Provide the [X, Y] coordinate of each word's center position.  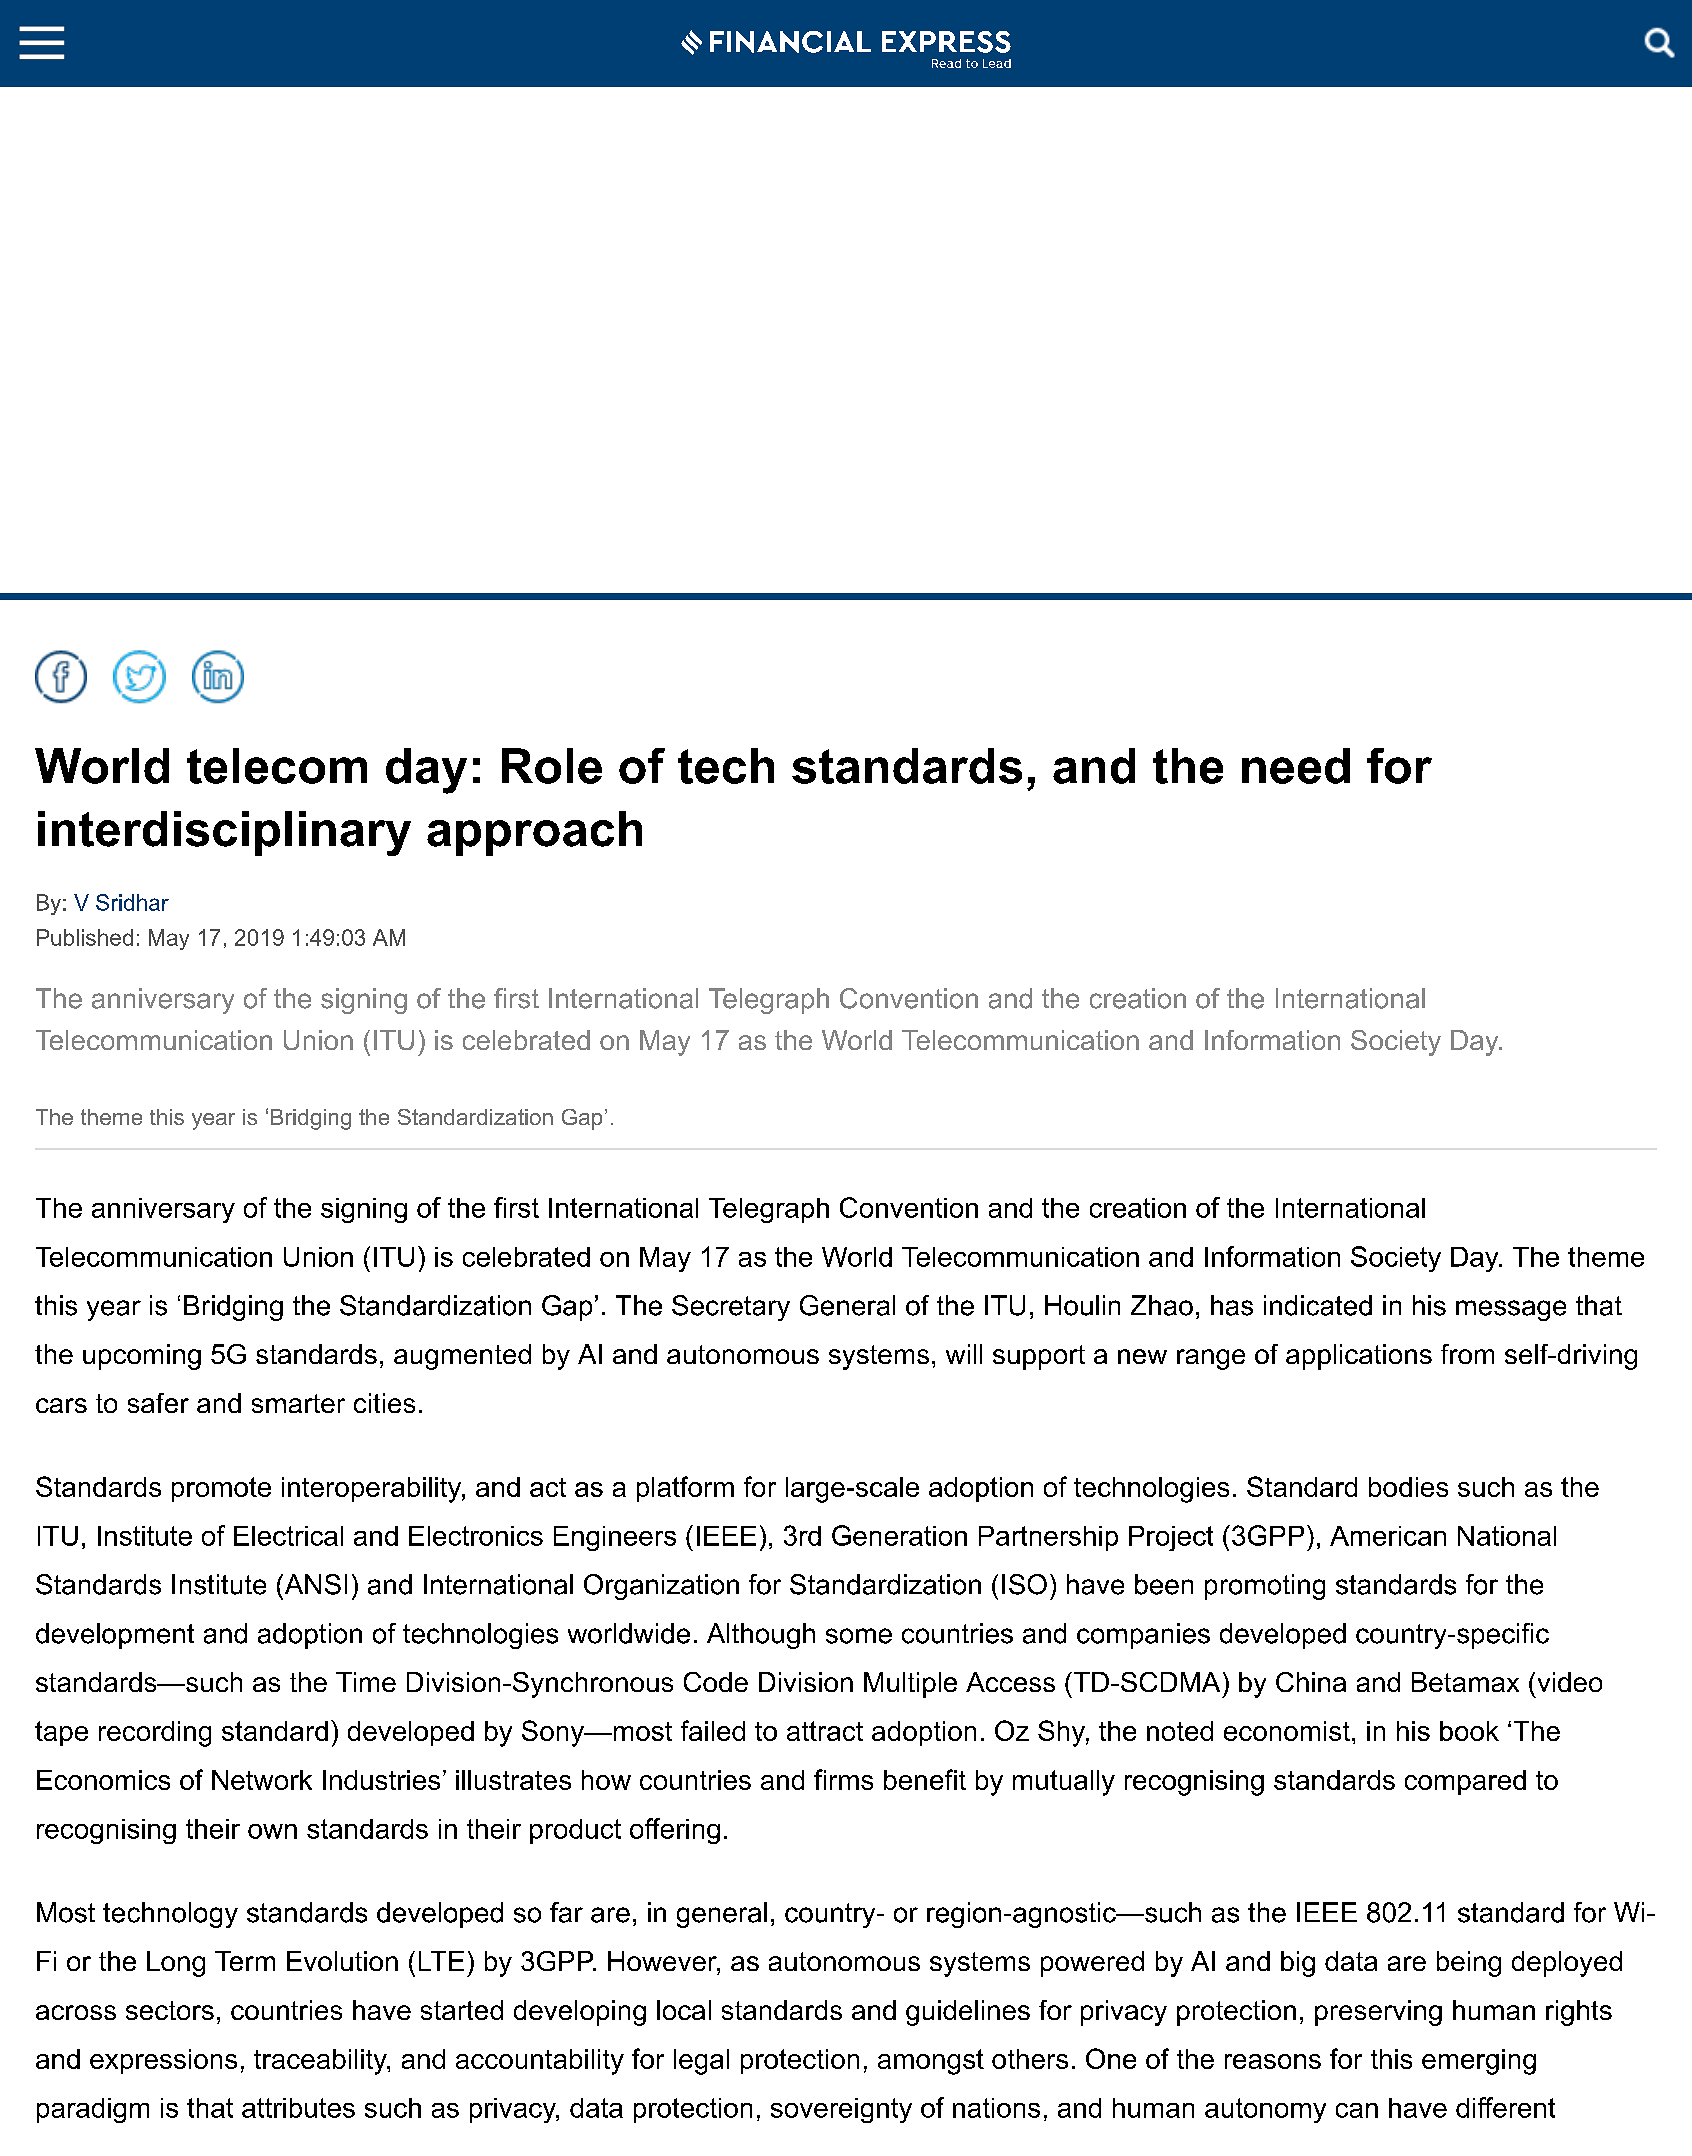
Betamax [1465, 1682]
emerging [1479, 2062]
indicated [1318, 1305]
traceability [321, 2062]
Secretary [731, 1308]
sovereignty [841, 2110]
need [1296, 766]
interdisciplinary [224, 833]
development [115, 1636]
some [859, 1636]
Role [552, 766]
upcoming [142, 1357]
